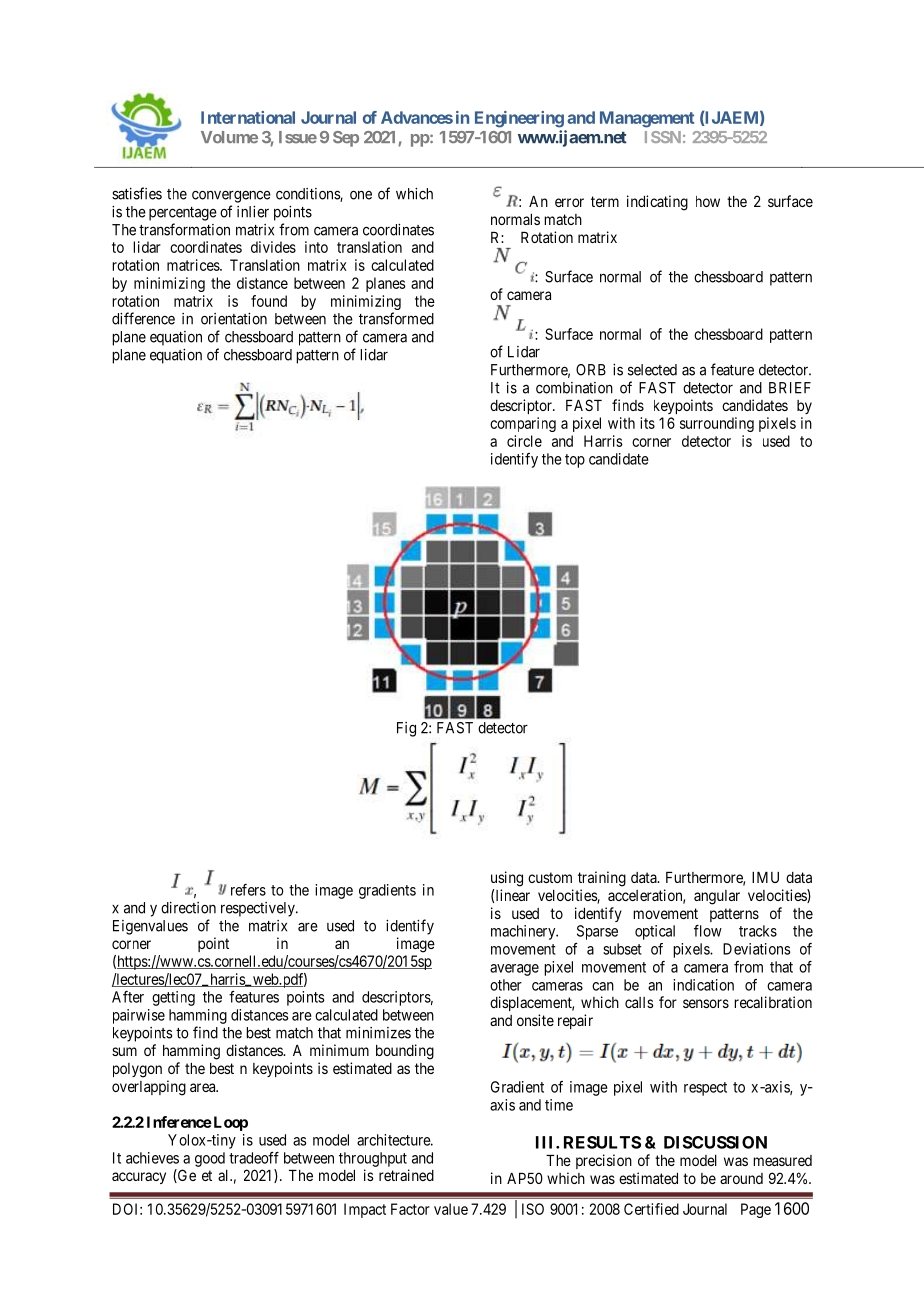 The width and height of the screenshot is (924, 1307). I want to click on retrained, so click(406, 1175).
